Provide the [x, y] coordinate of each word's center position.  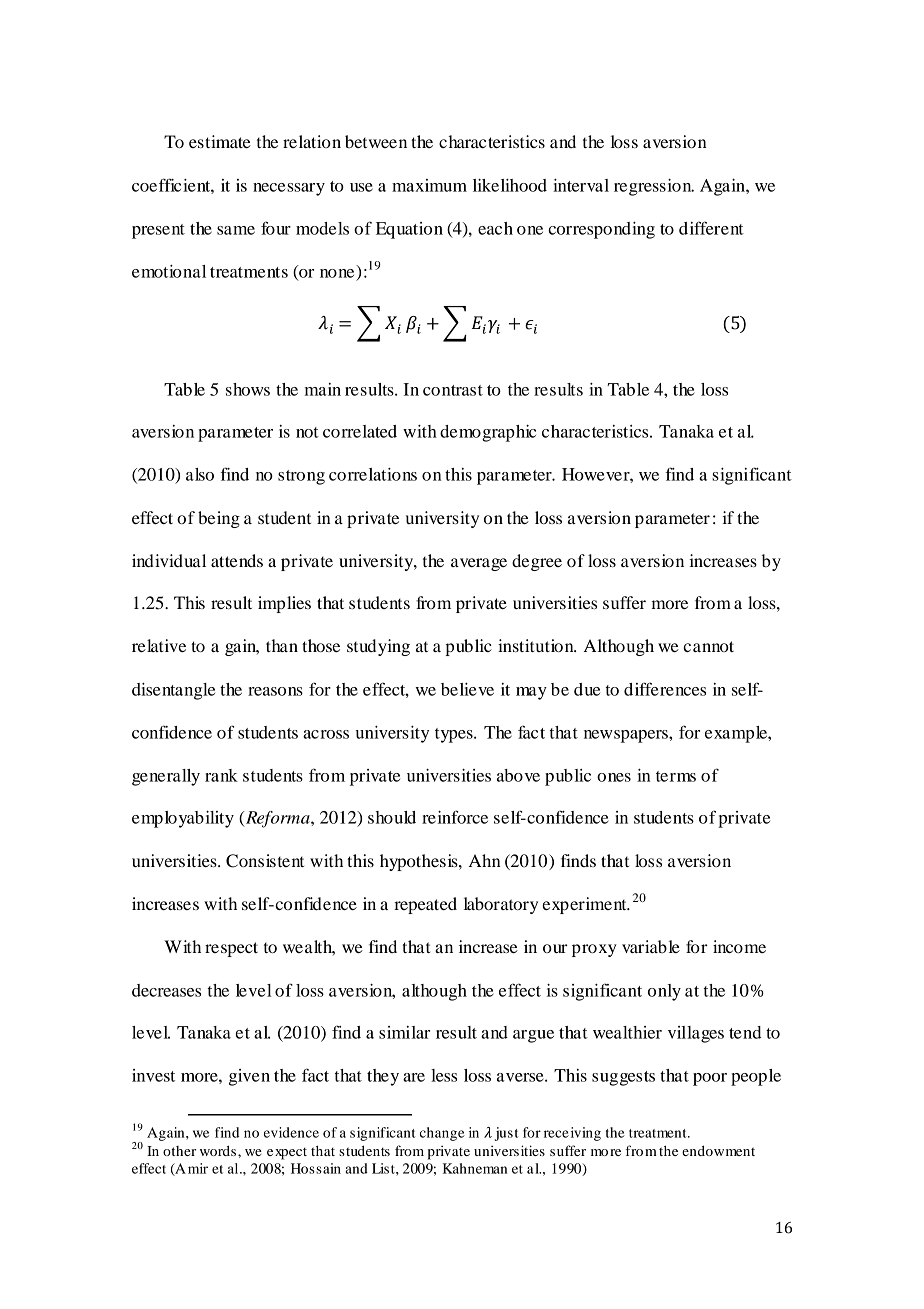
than [282, 645]
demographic [488, 433]
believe [467, 689]
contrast [453, 390]
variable [651, 946]
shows [248, 389]
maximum [429, 185]
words [219, 1150]
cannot [708, 646]
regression [654, 187]
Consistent [265, 861]
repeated [425, 905]
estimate [220, 141]
